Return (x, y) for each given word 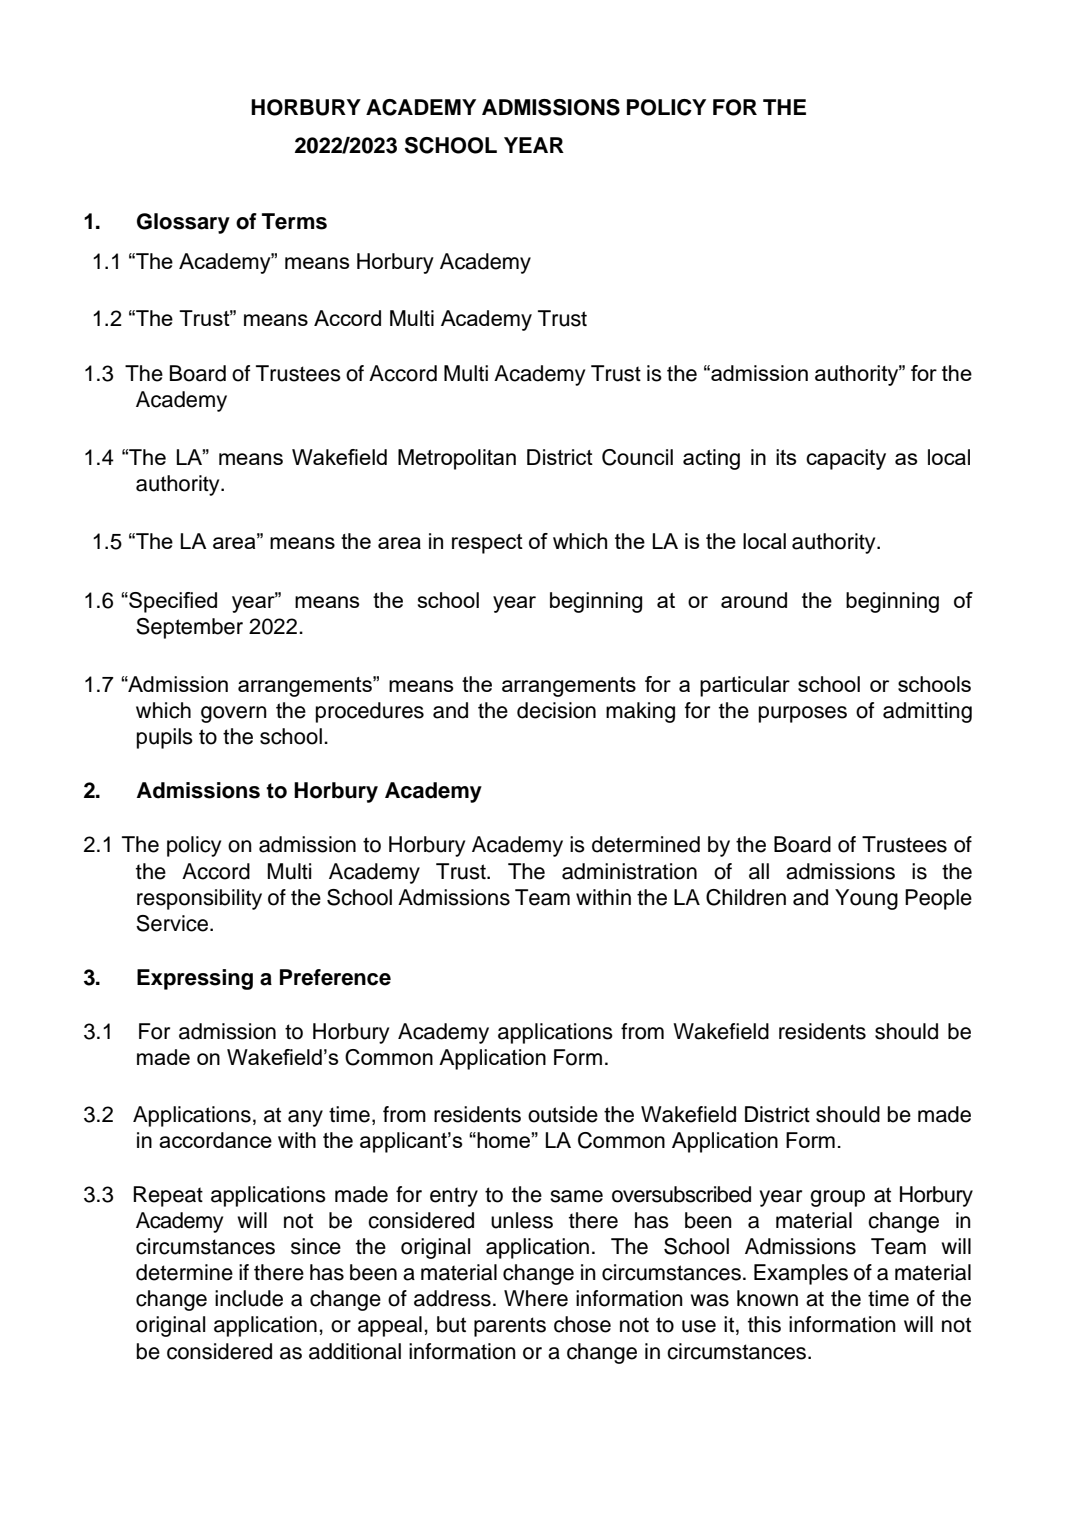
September (189, 628)
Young (866, 899)
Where (536, 1298)
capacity (846, 459)
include (249, 1298)
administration (629, 871)
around (754, 600)
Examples (801, 1274)
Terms (294, 221)
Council (637, 457)
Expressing (195, 979)
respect (487, 544)
